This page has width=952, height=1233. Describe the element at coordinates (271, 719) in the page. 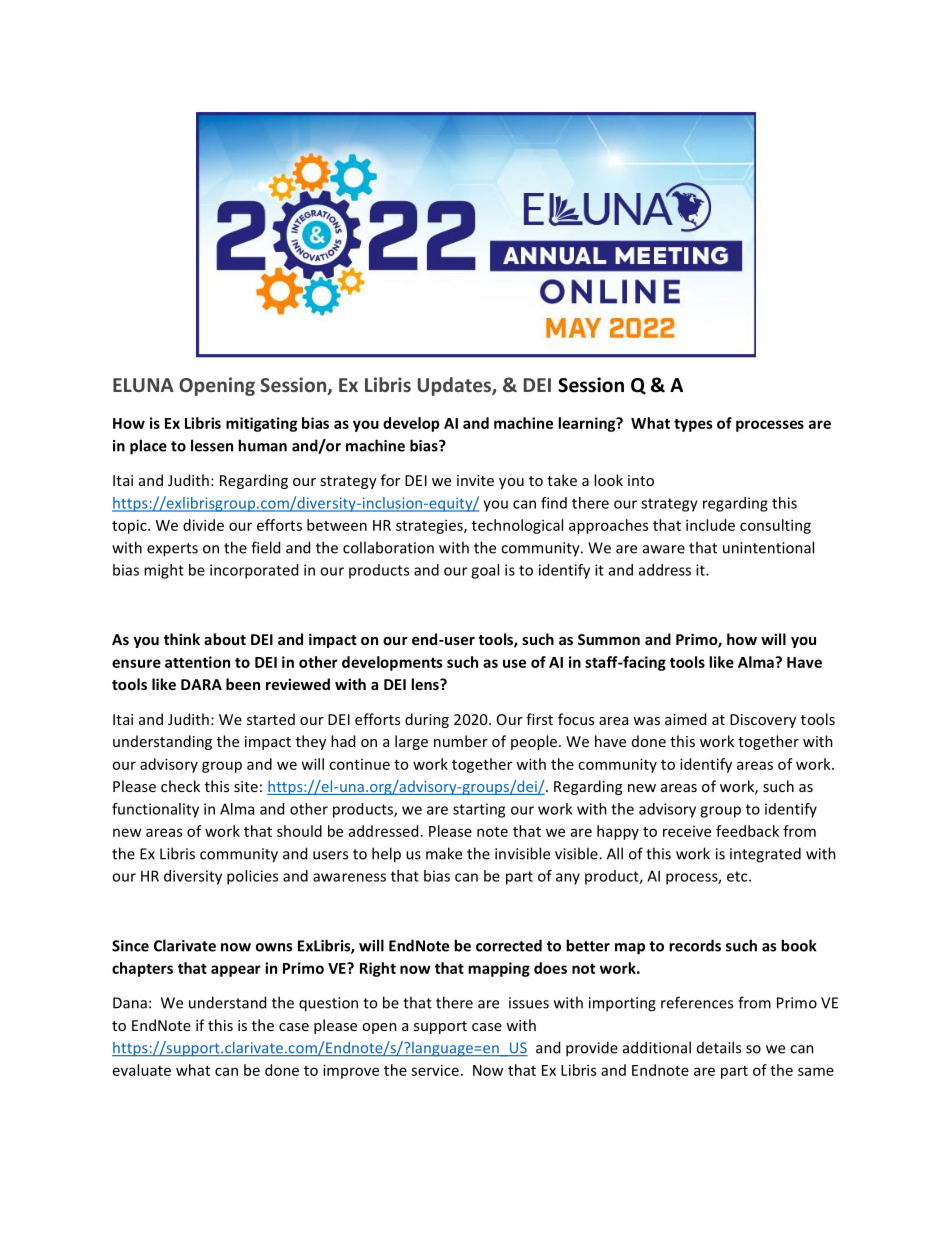

I see `started` at that location.
